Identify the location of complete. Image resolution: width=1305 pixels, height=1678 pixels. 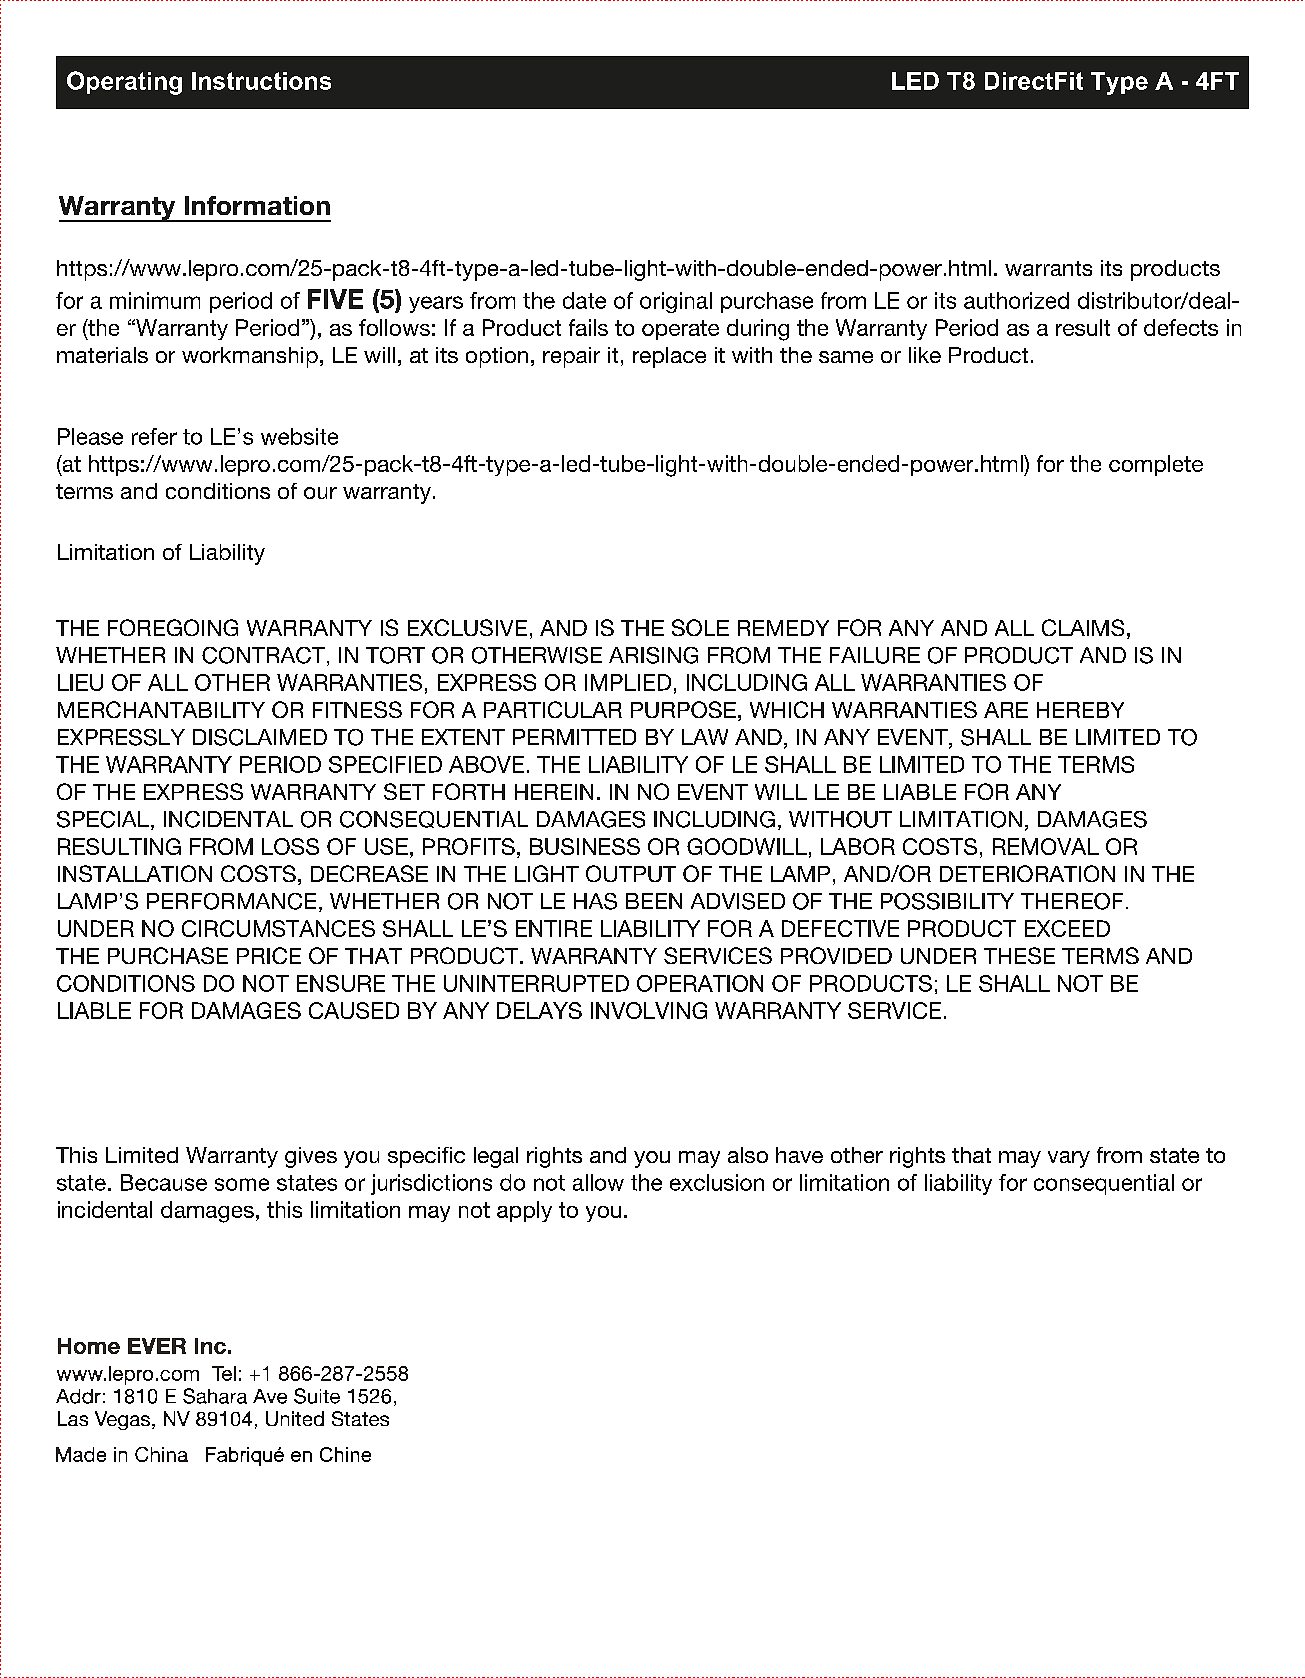
(1156, 465).
